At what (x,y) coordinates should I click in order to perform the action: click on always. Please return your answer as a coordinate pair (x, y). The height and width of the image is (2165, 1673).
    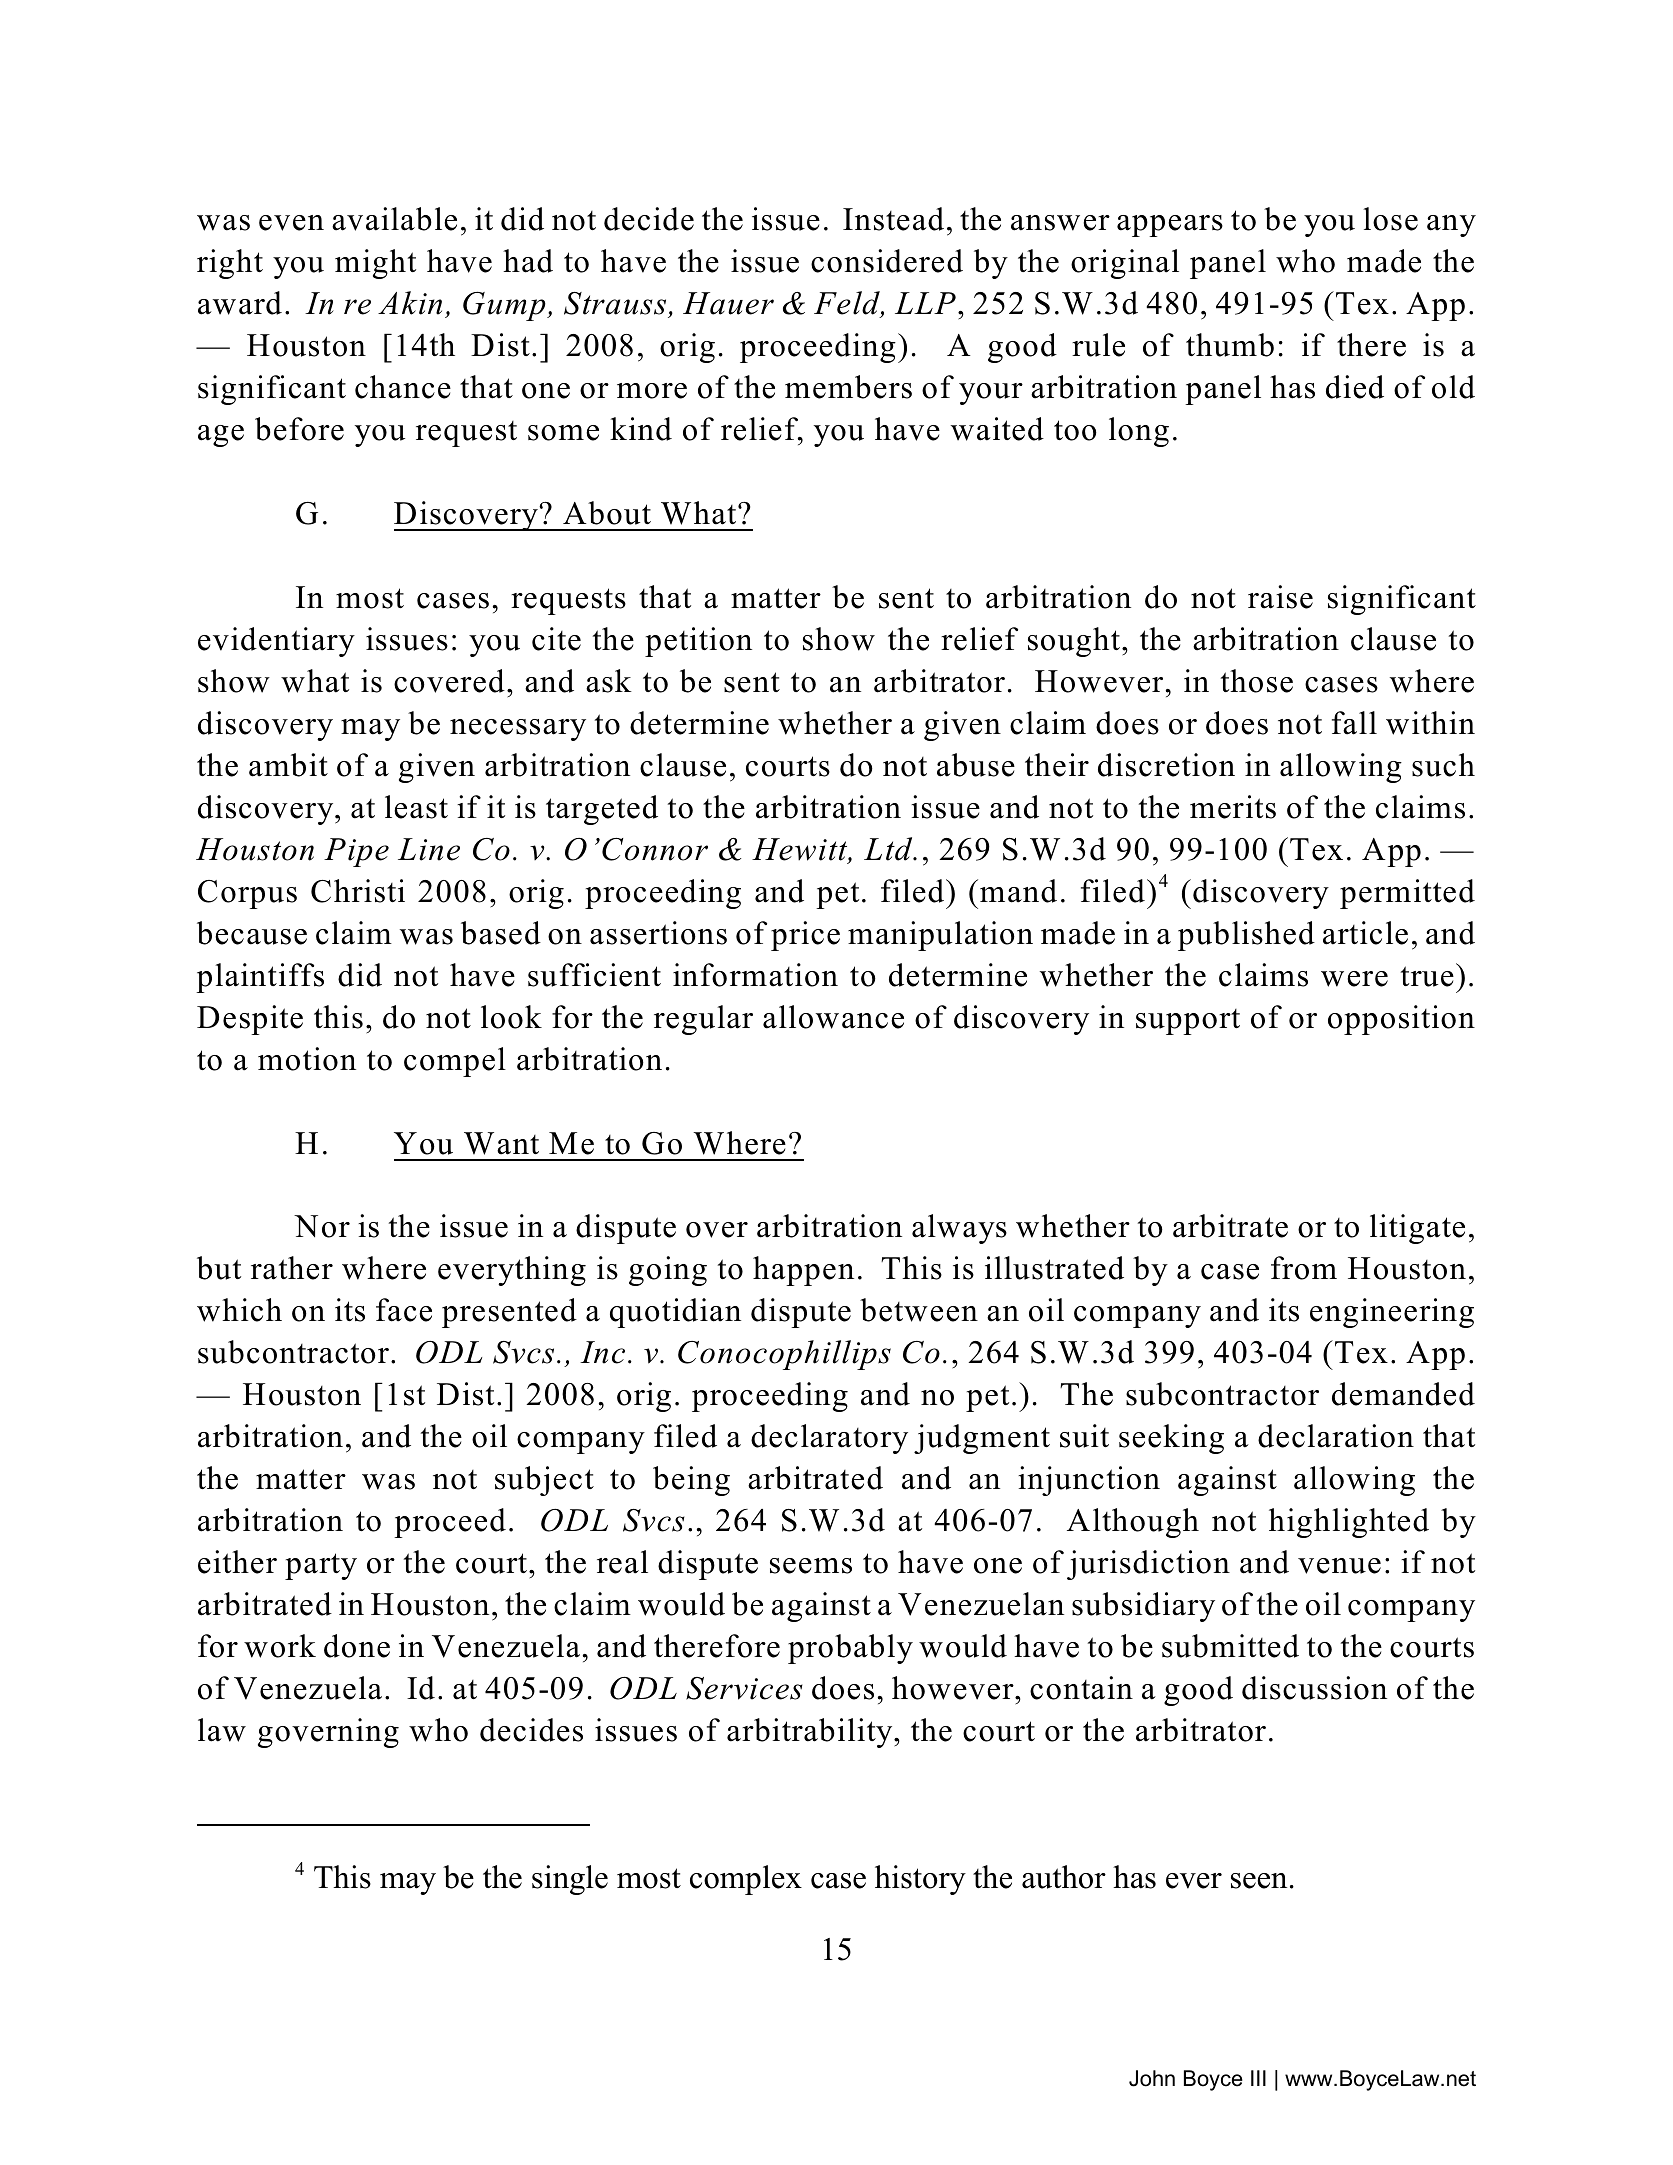
    Looking at the image, I should click on (959, 1229).
